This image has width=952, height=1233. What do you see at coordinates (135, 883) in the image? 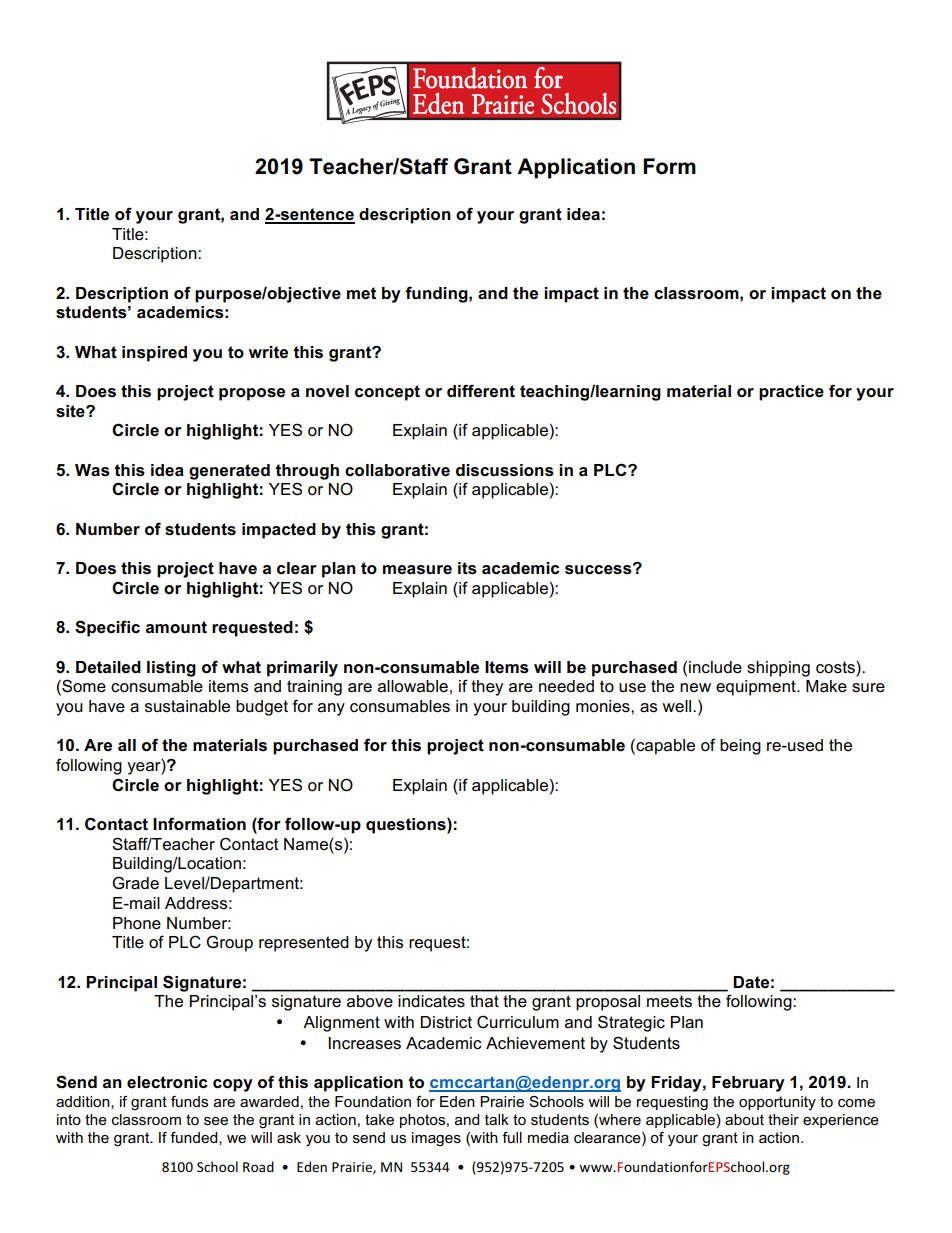
I see `Grade` at bounding box center [135, 883].
